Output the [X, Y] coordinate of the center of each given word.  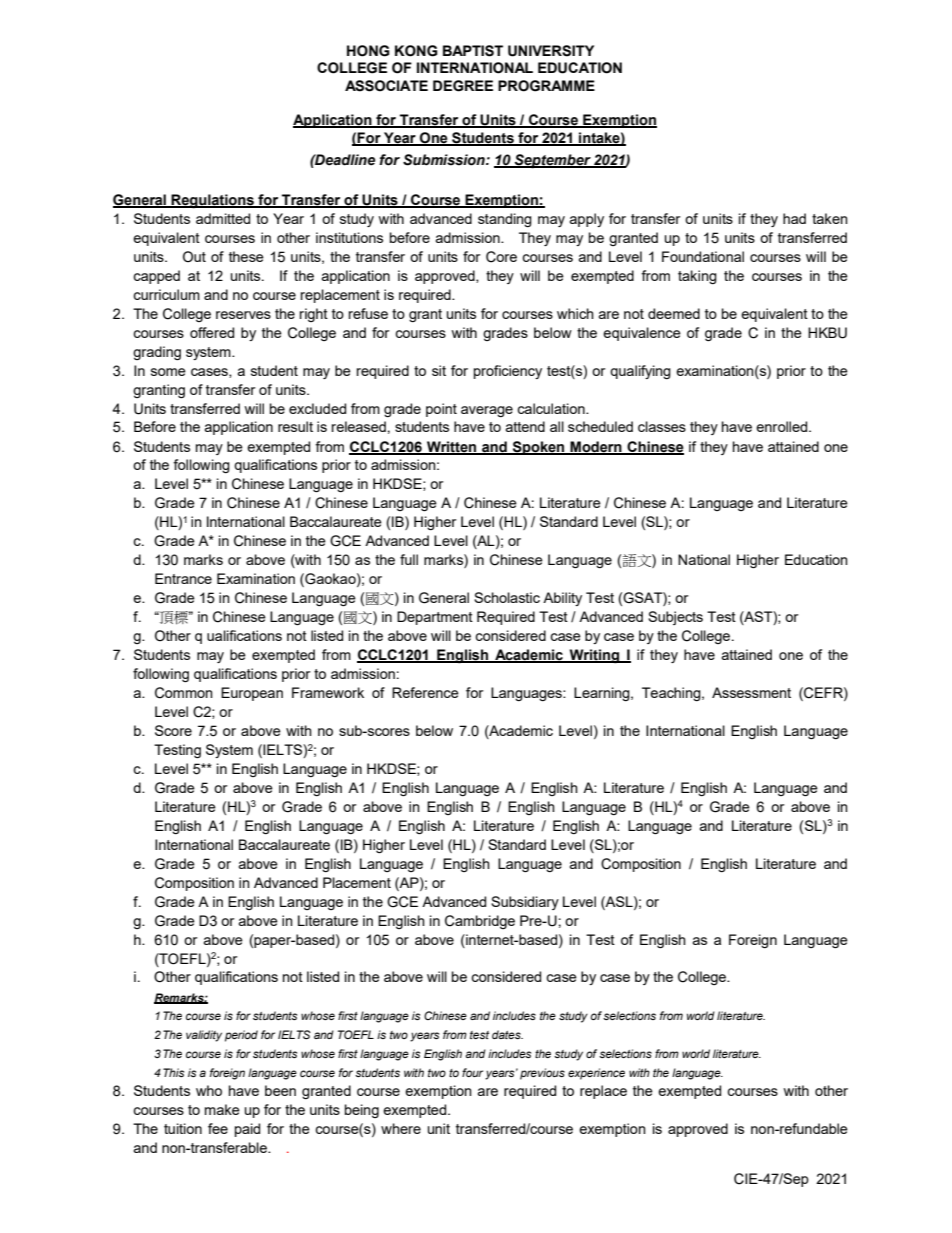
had [794, 218]
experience [596, 1074]
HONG [368, 51]
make [222, 1109]
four [472, 1072]
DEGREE [463, 86]
